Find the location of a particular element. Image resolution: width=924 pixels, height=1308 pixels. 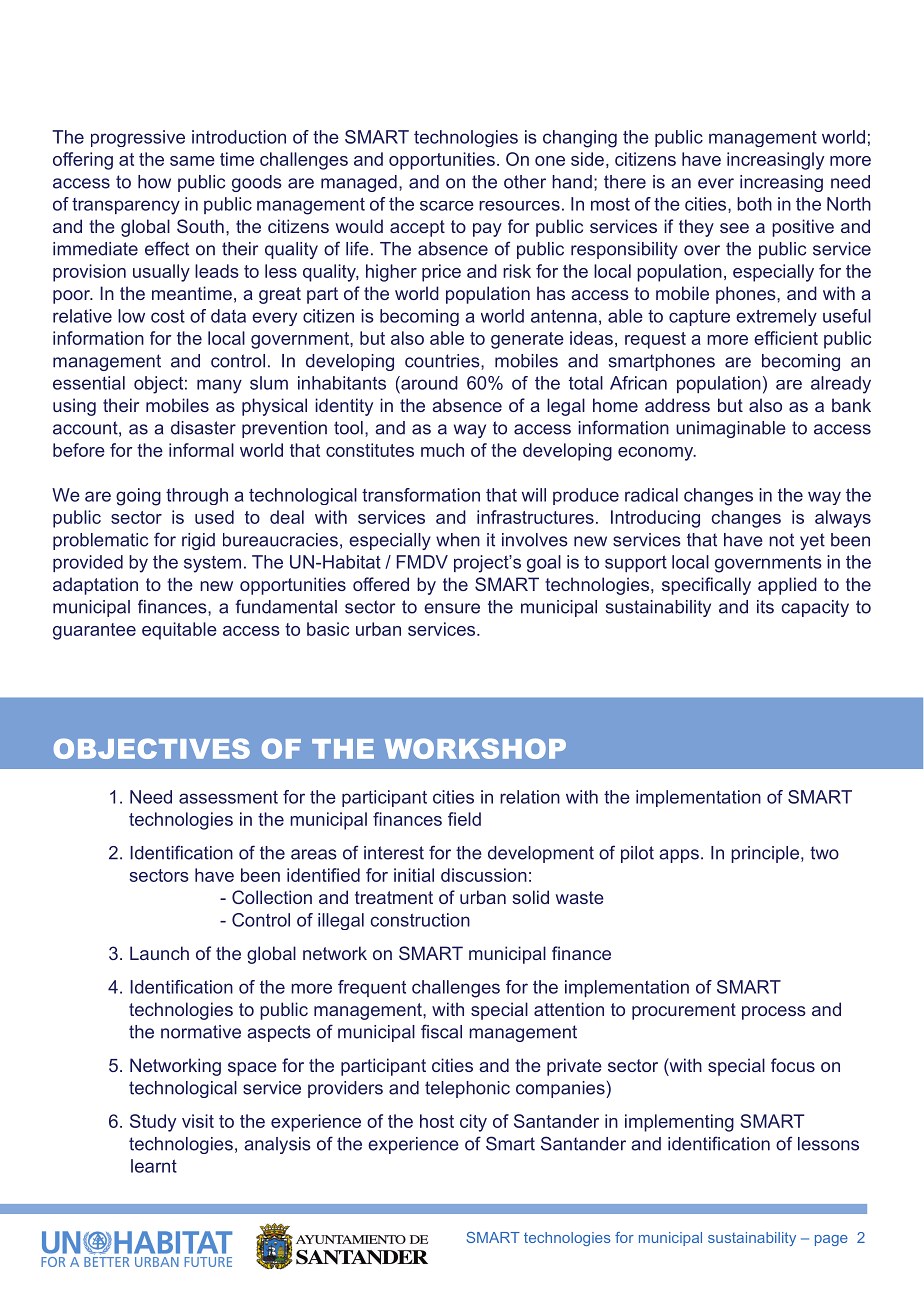

countries is located at coordinates (443, 361).
